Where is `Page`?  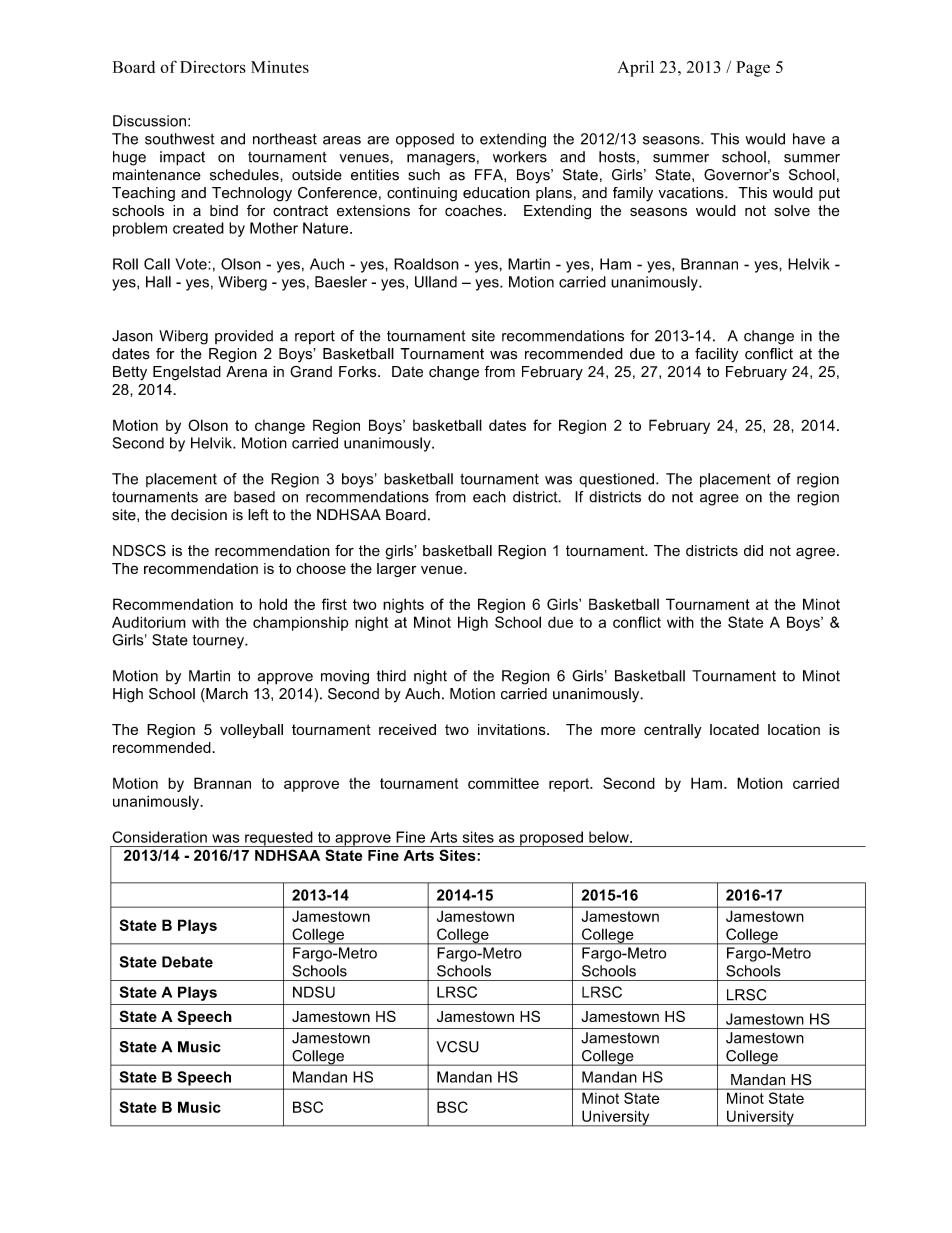
Page is located at coordinates (753, 69).
